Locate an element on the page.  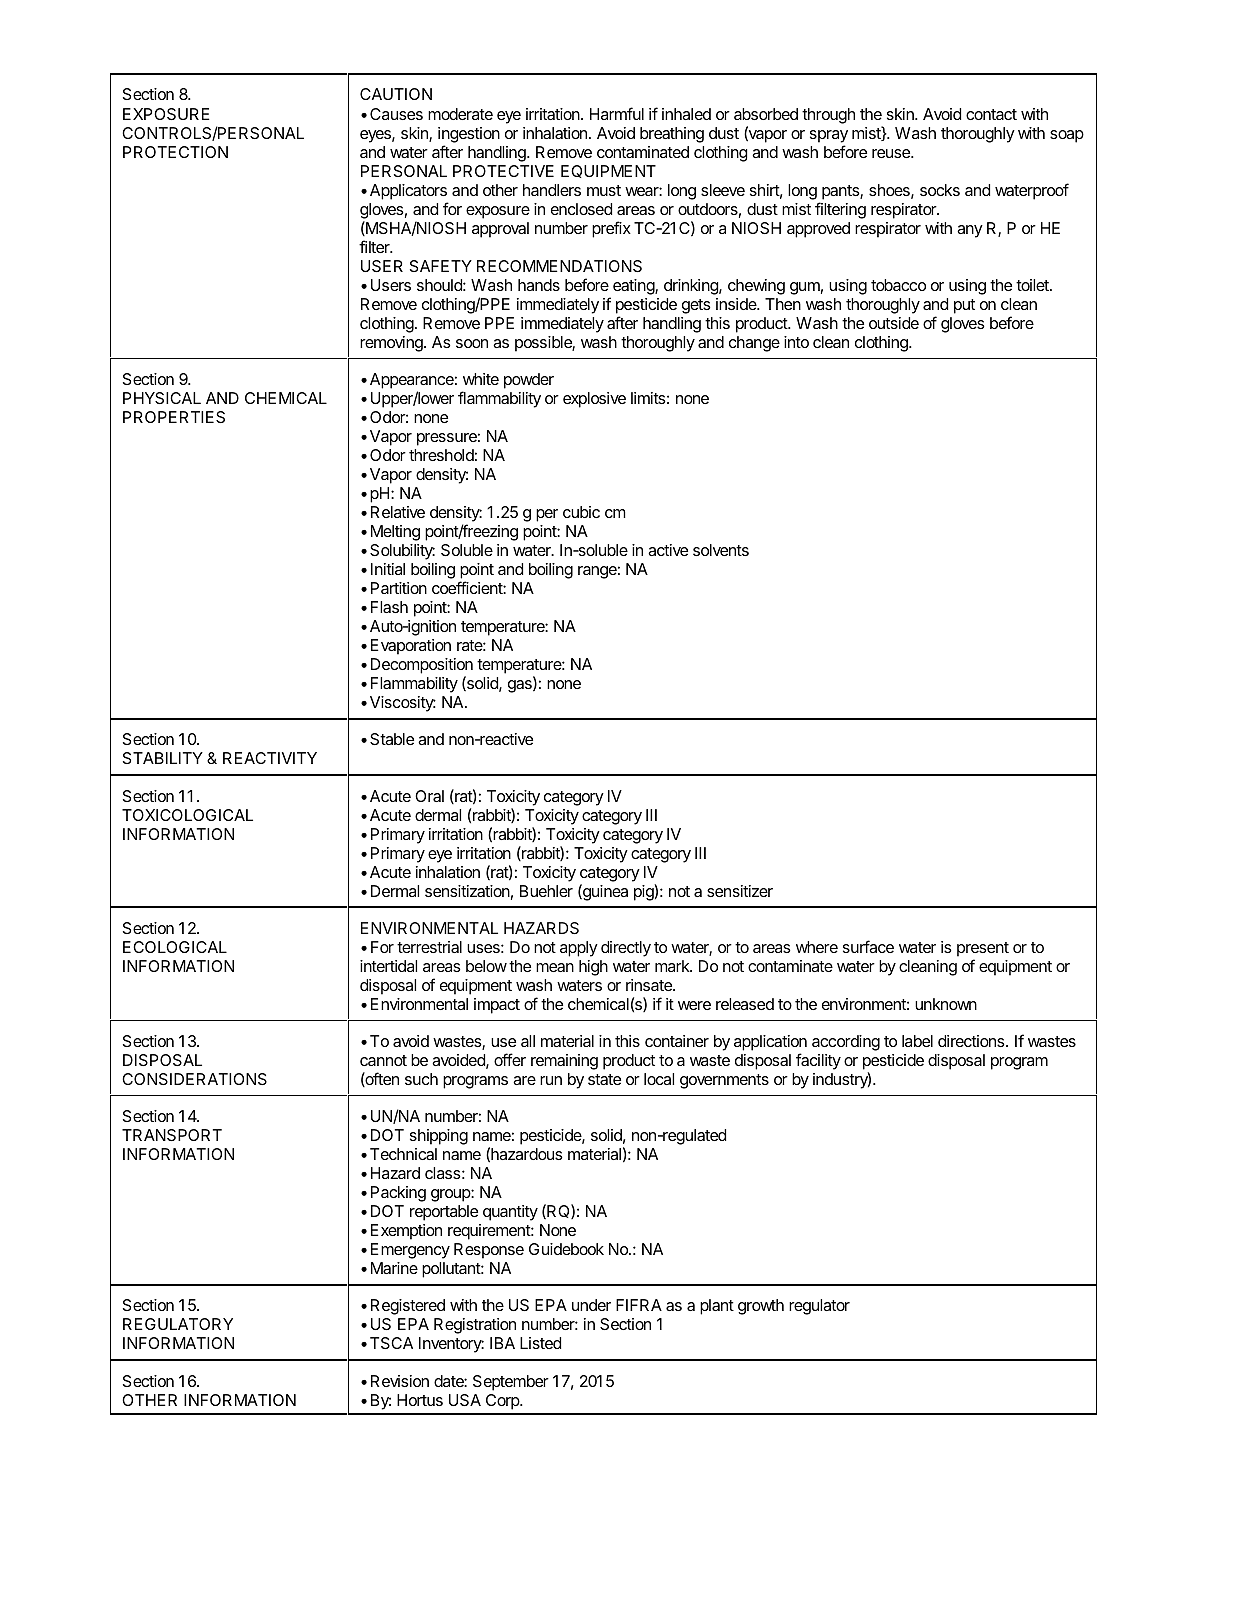
contact is located at coordinates (991, 114).
